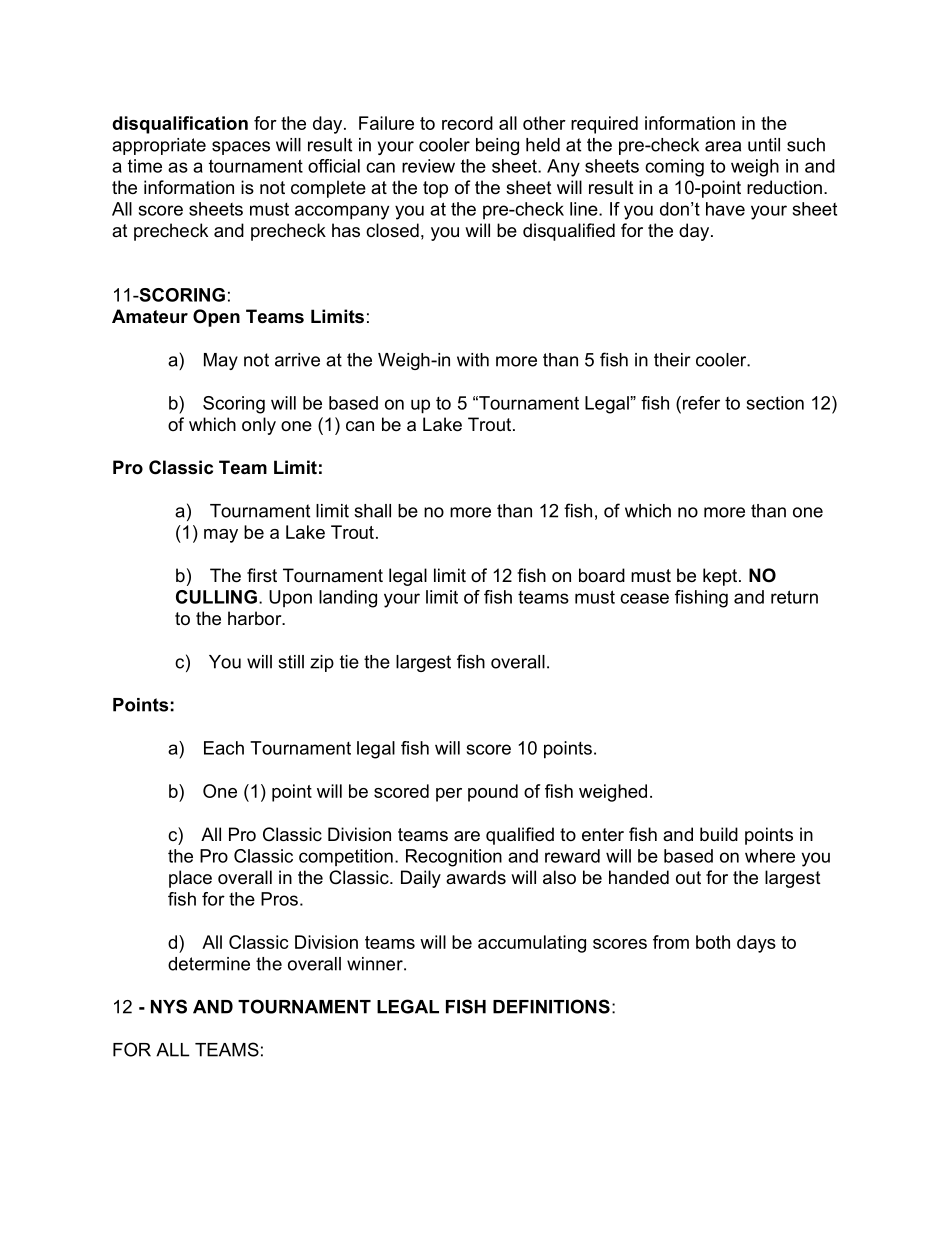 The image size is (952, 1233). I want to click on only, so click(259, 426).
